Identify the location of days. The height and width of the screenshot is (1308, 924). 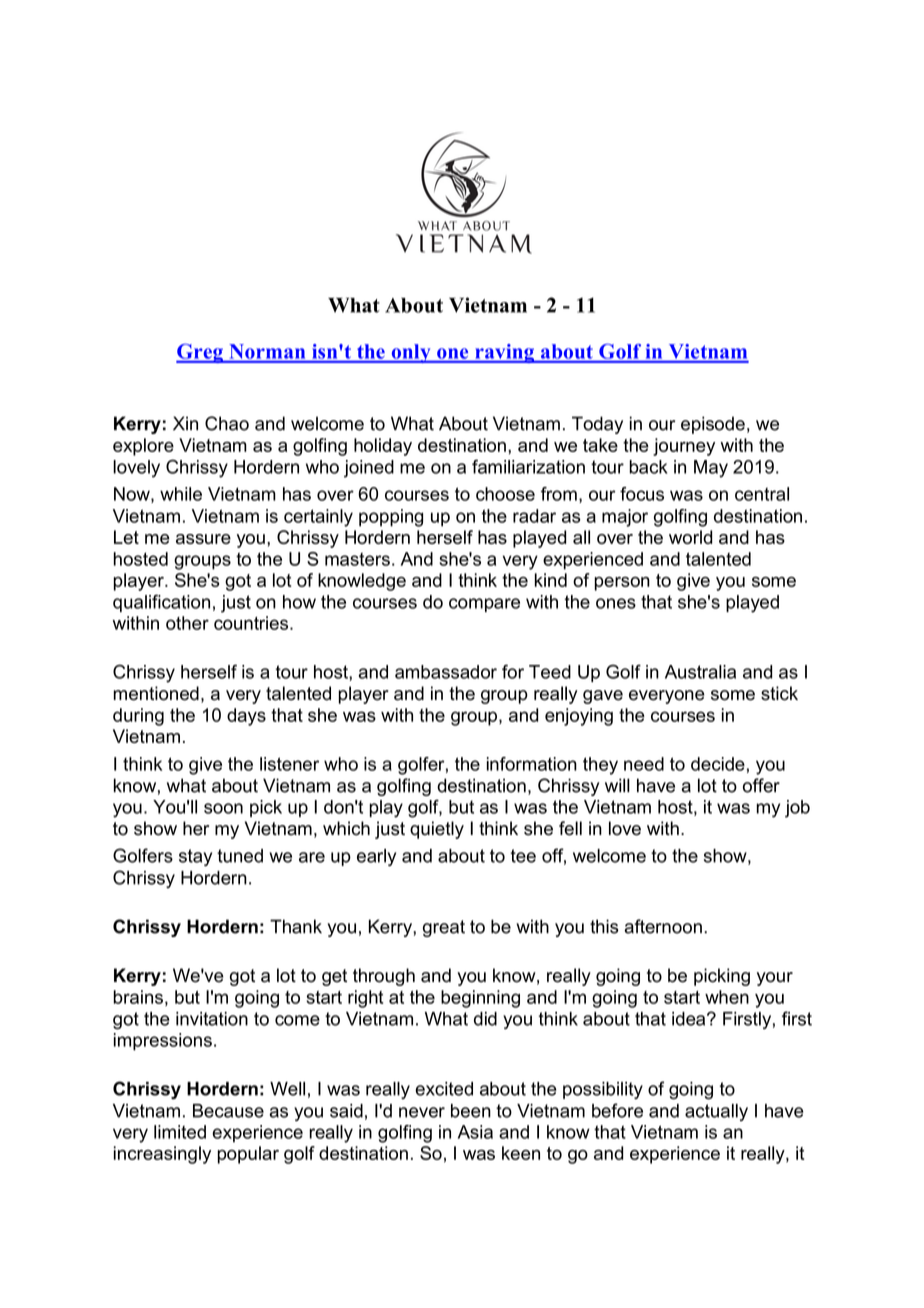
(246, 717).
